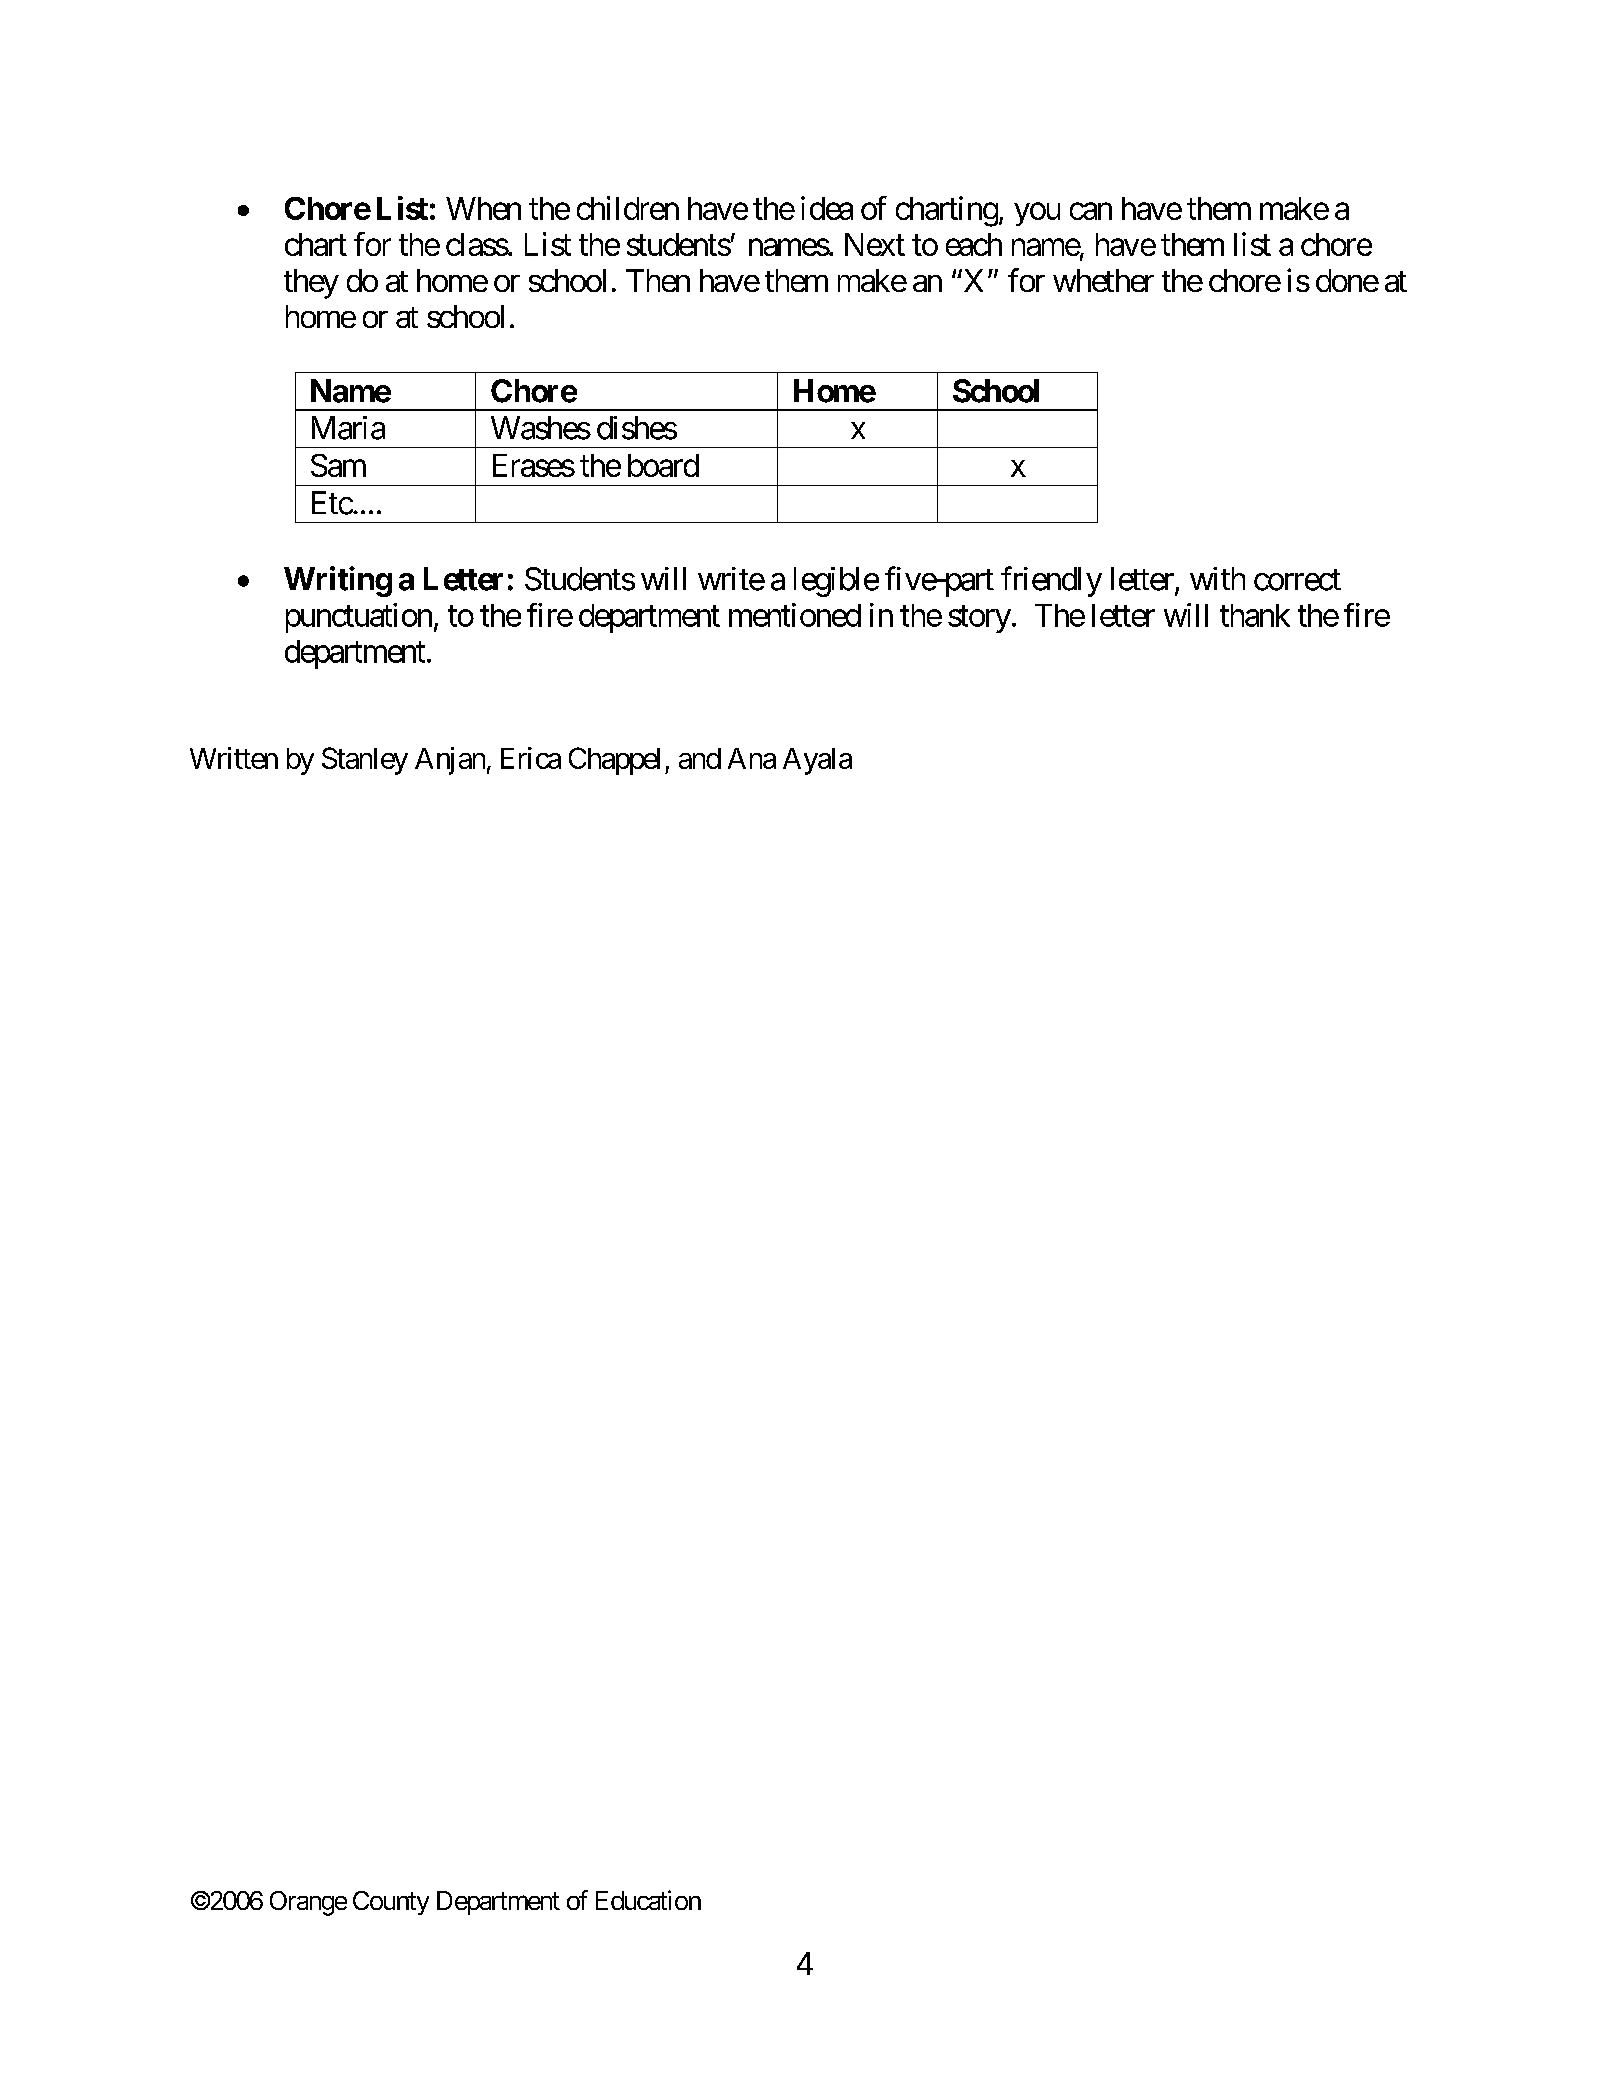 This image has width=1605, height=2077. I want to click on Ayala, so click(817, 761).
